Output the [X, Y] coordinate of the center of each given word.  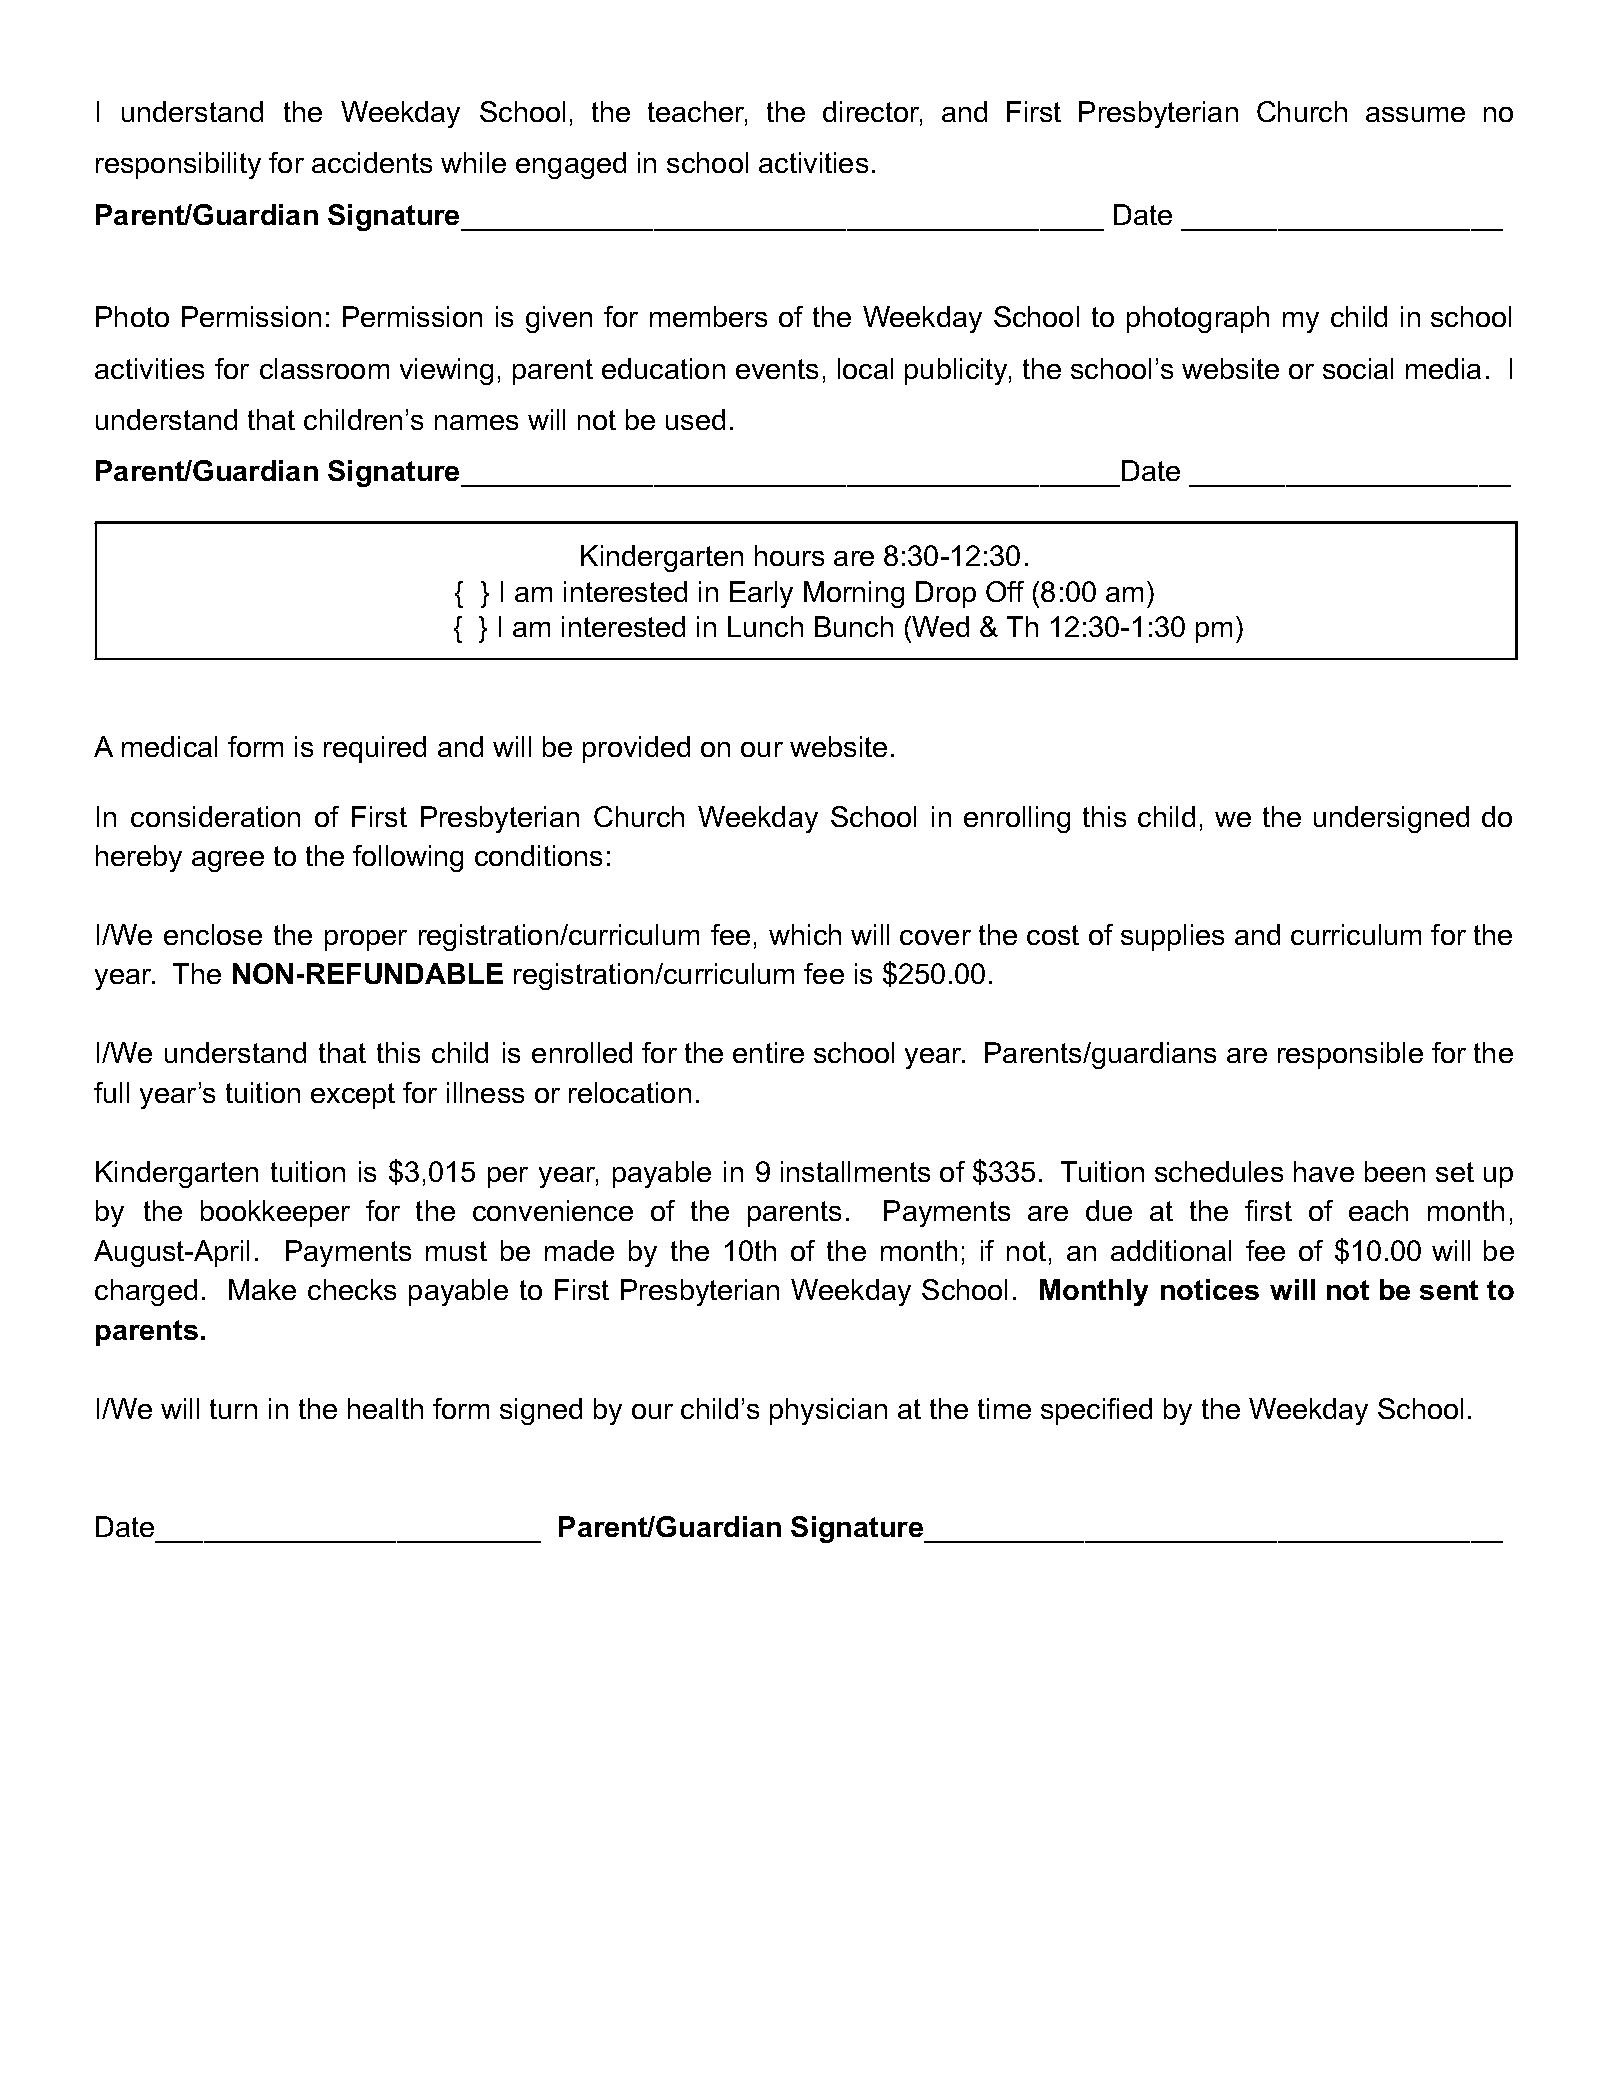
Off [1005, 591]
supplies [1172, 937]
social [1358, 368]
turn [233, 1409]
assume [1415, 114]
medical [169, 746]
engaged [571, 165]
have [1324, 1171]
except [353, 1096]
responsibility [178, 165]
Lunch [765, 626]
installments [855, 1171]
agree [228, 861]
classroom [324, 368]
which [805, 934]
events [777, 369]
